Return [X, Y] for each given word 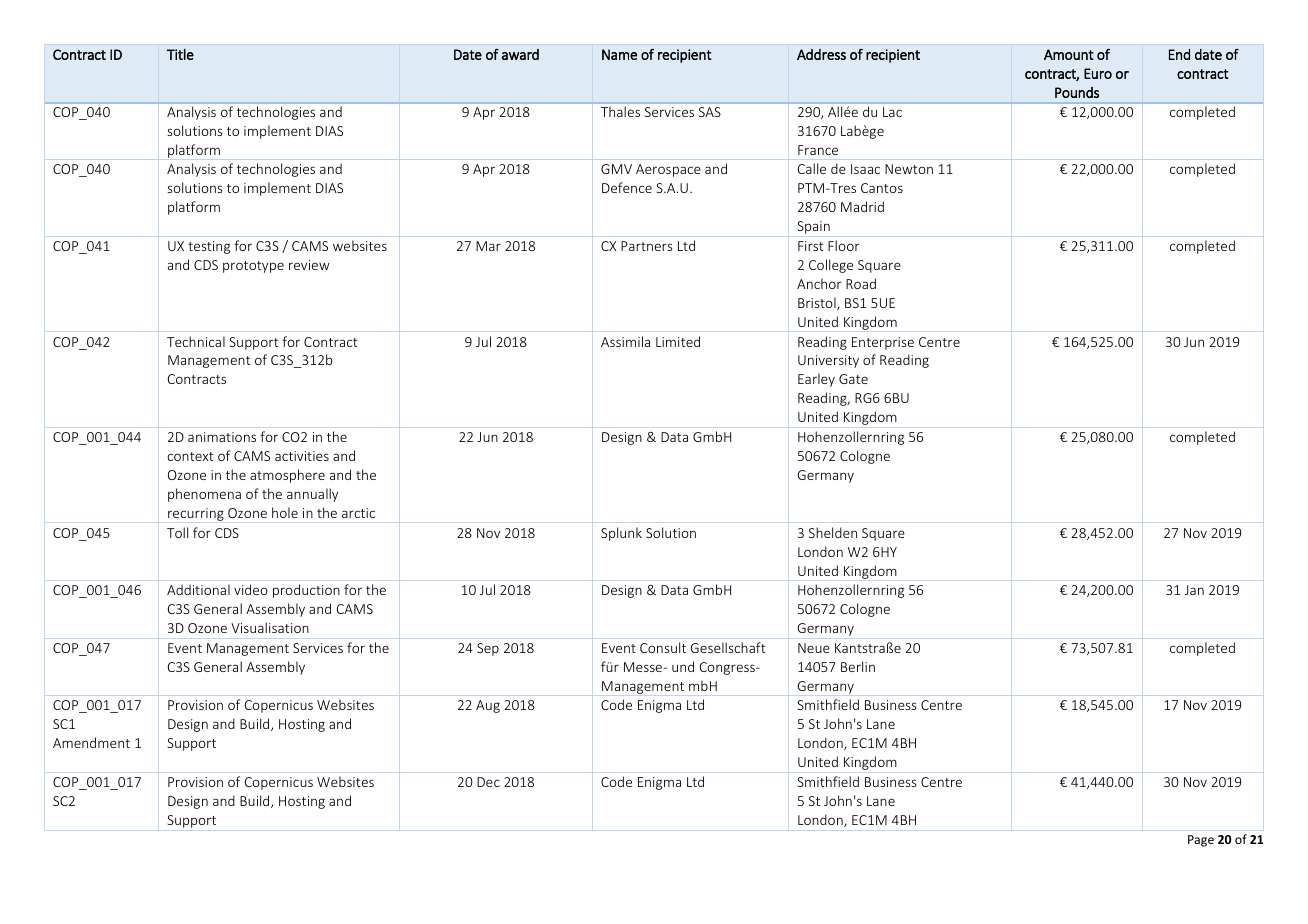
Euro [1098, 73]
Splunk [621, 534]
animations [222, 437]
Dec [488, 782]
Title [180, 54]
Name [619, 54]
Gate [853, 379]
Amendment [91, 742]
